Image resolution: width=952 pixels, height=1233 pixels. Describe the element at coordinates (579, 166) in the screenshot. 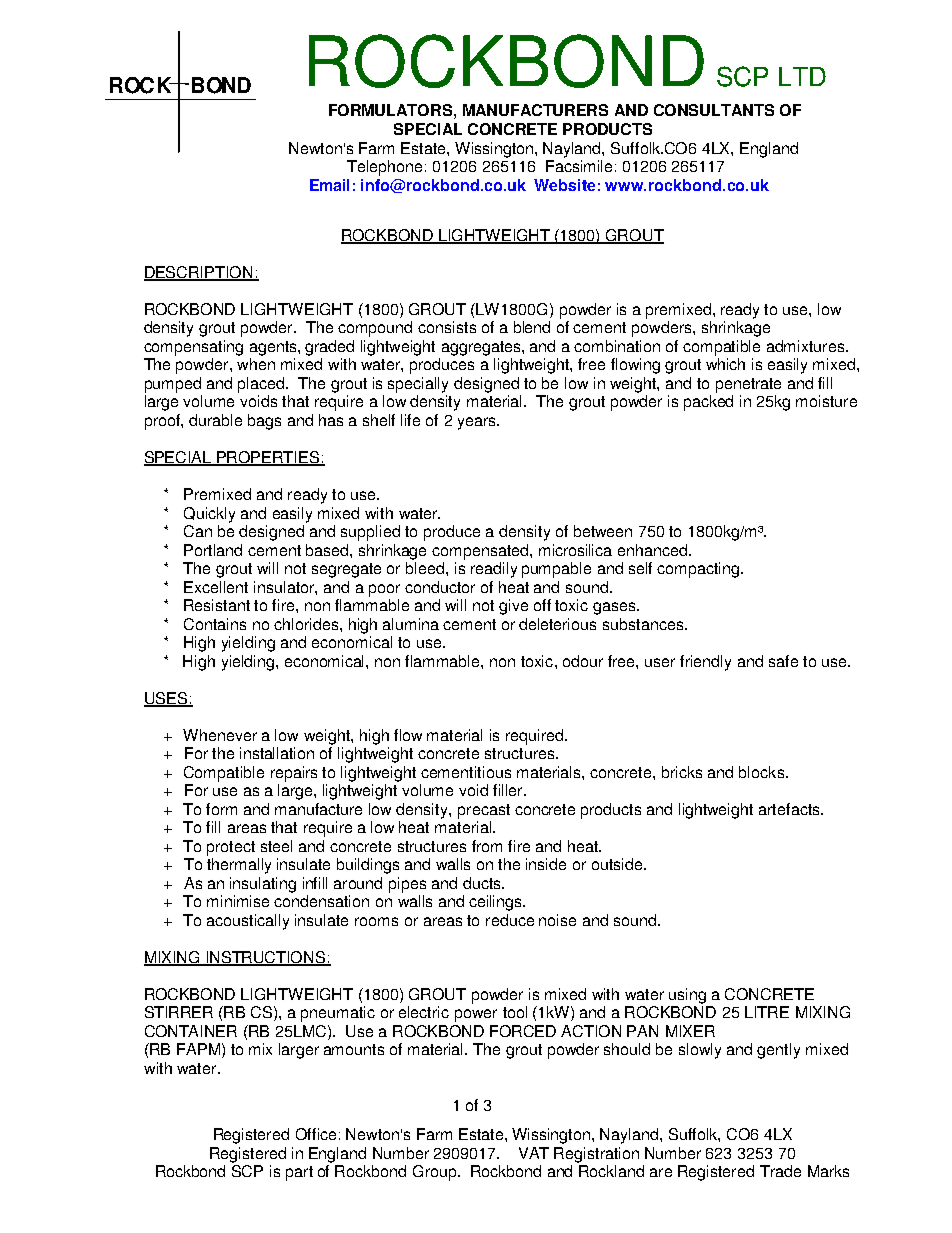

I see `Facsimile` at that location.
